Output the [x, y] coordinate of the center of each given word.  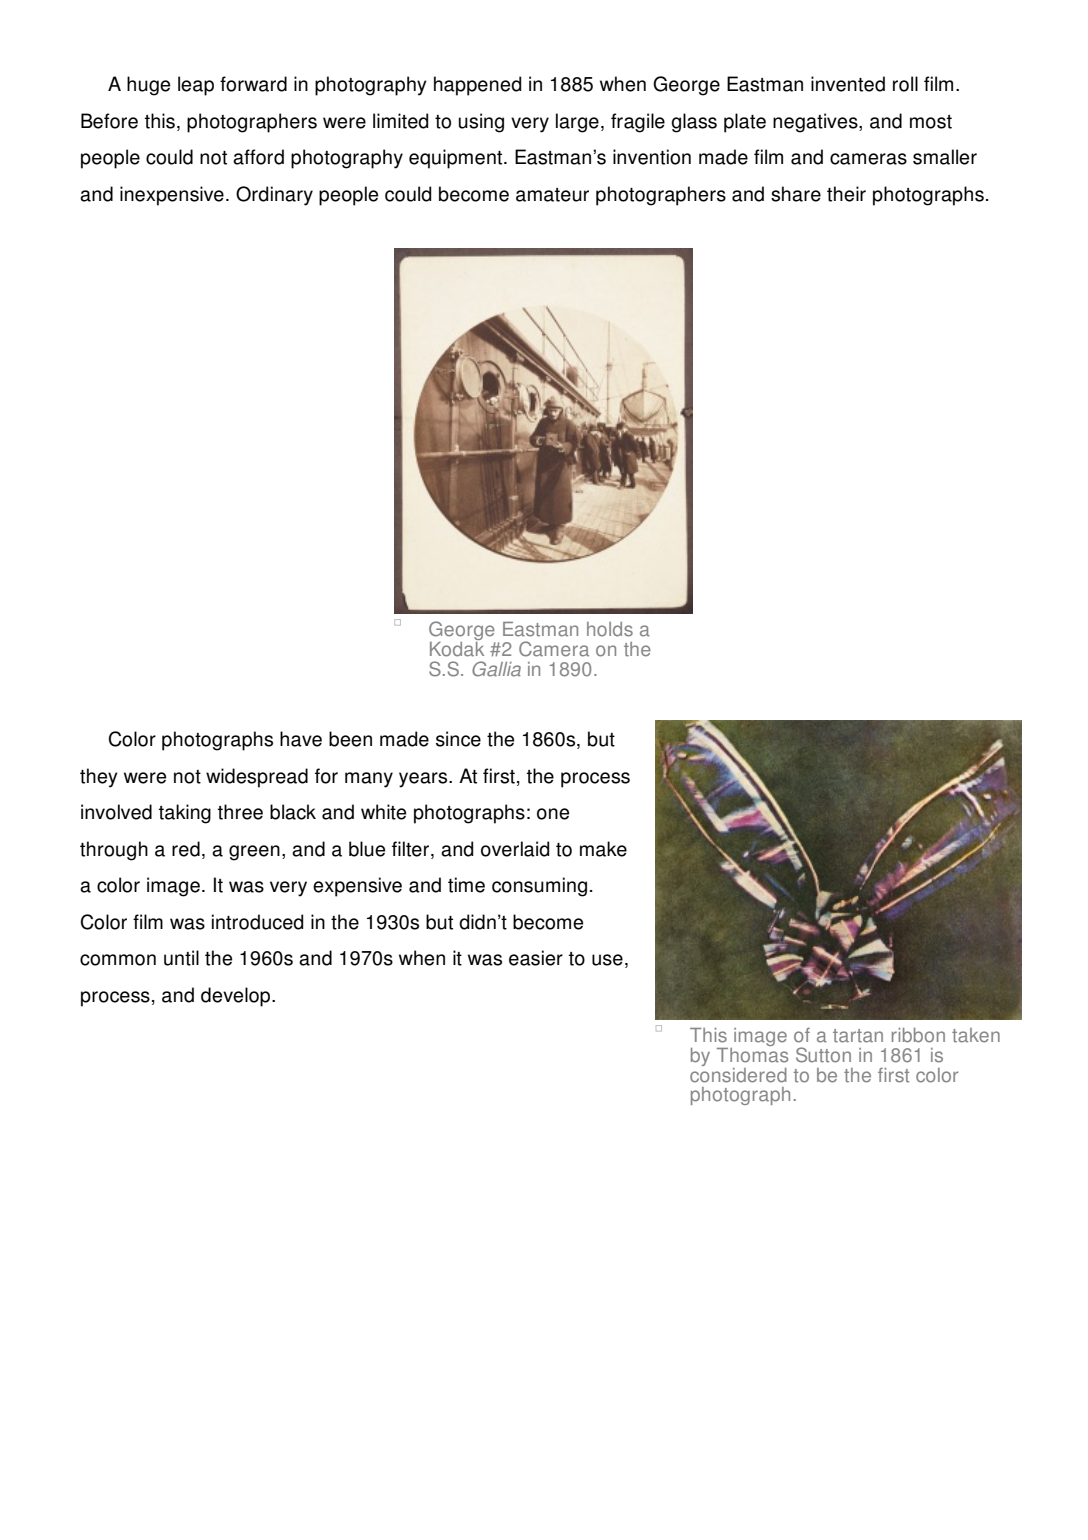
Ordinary [274, 196]
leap [196, 86]
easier [536, 958]
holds [610, 629]
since [458, 739]
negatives [816, 123]
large [577, 123]
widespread [257, 778]
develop [237, 997]
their [846, 194]
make [603, 849]
